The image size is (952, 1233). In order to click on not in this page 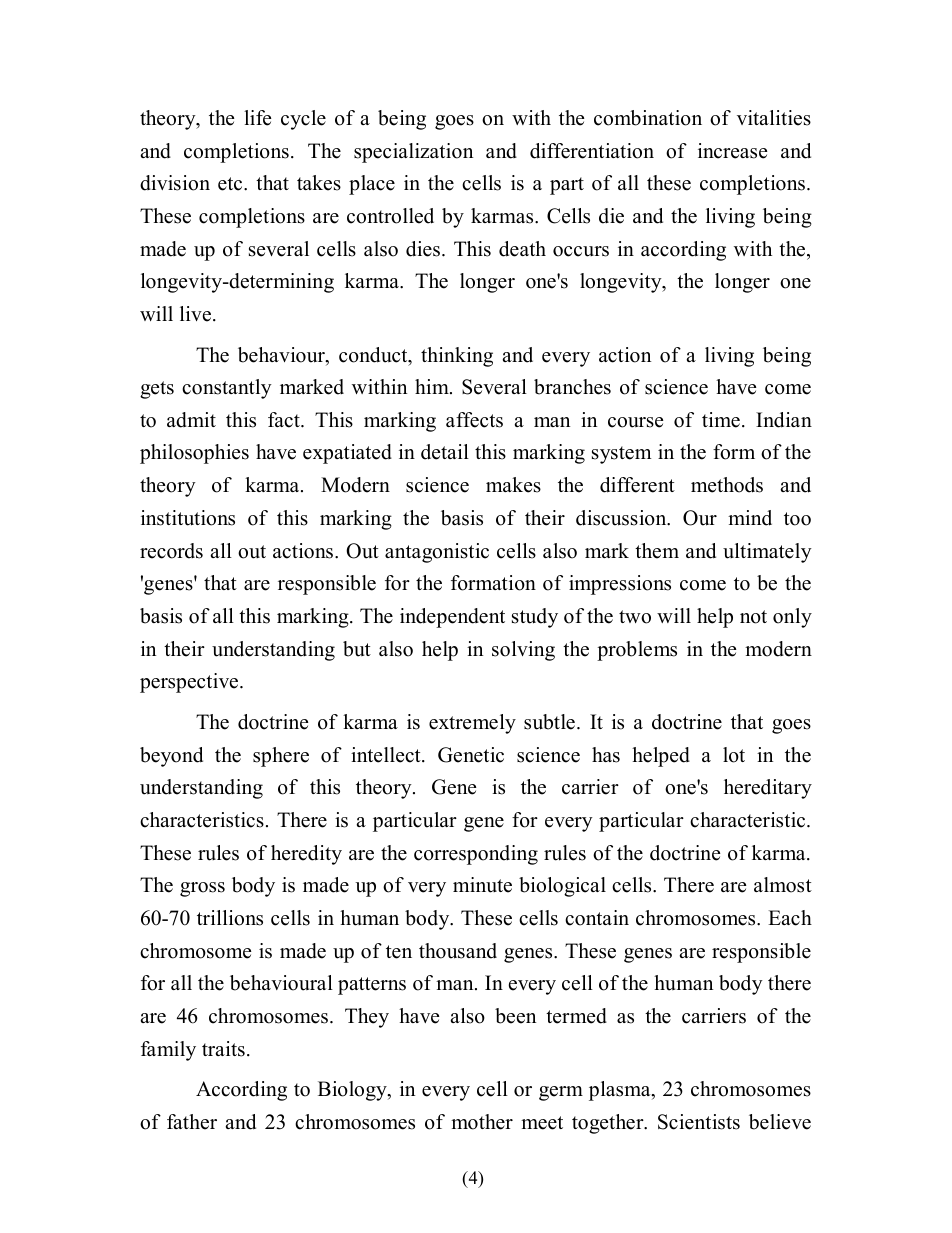, I will do `click(753, 617)`.
